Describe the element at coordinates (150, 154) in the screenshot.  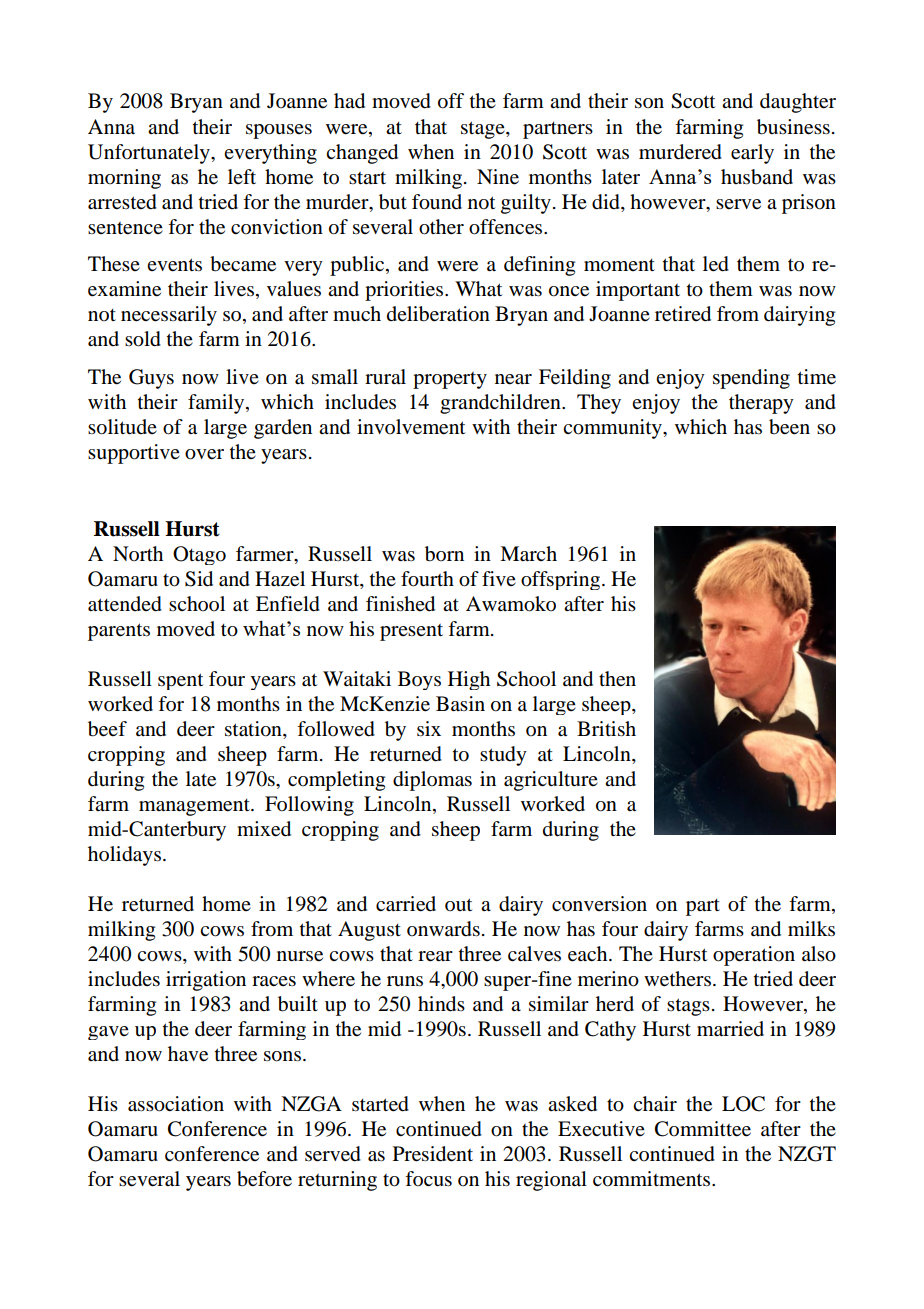
I see `Unfortunately` at that location.
